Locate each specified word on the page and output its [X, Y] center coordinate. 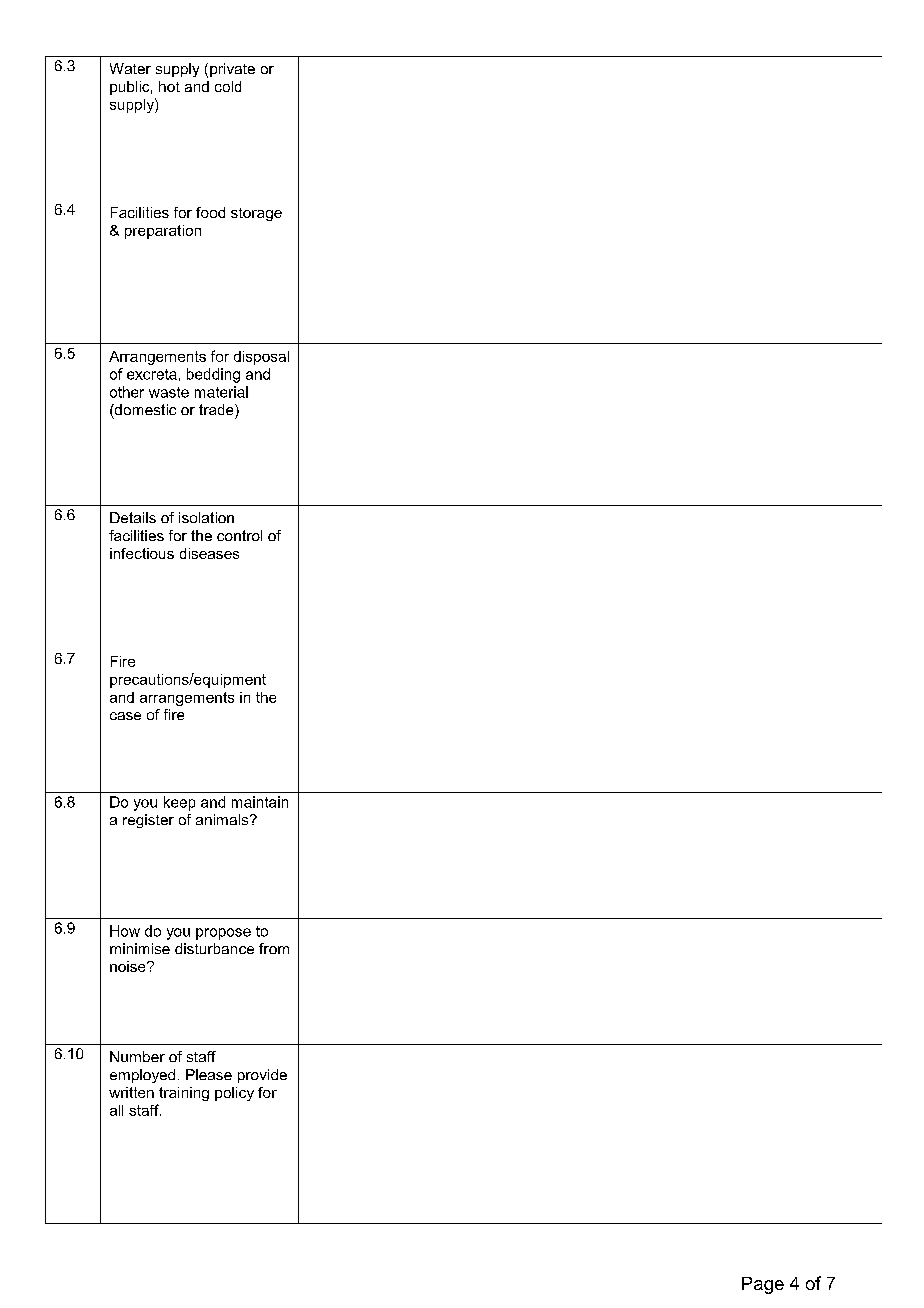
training [184, 1094]
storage [256, 214]
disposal [261, 358]
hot [169, 86]
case [125, 716]
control [239, 535]
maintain [260, 802]
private [232, 70]
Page [763, 1285]
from [274, 948]
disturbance [214, 948]
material [221, 392]
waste [169, 392]
